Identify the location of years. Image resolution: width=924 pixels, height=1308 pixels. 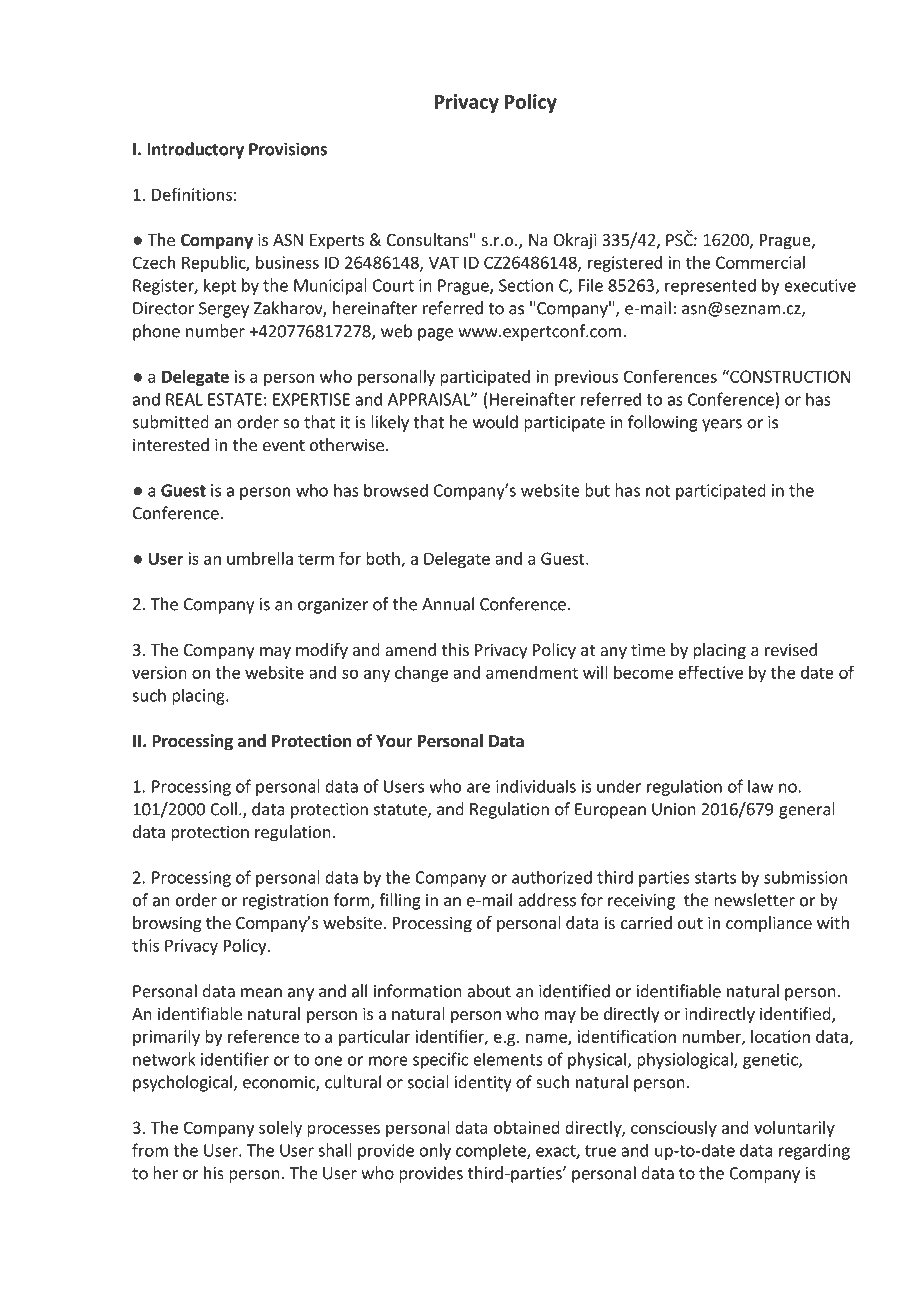
(722, 425).
